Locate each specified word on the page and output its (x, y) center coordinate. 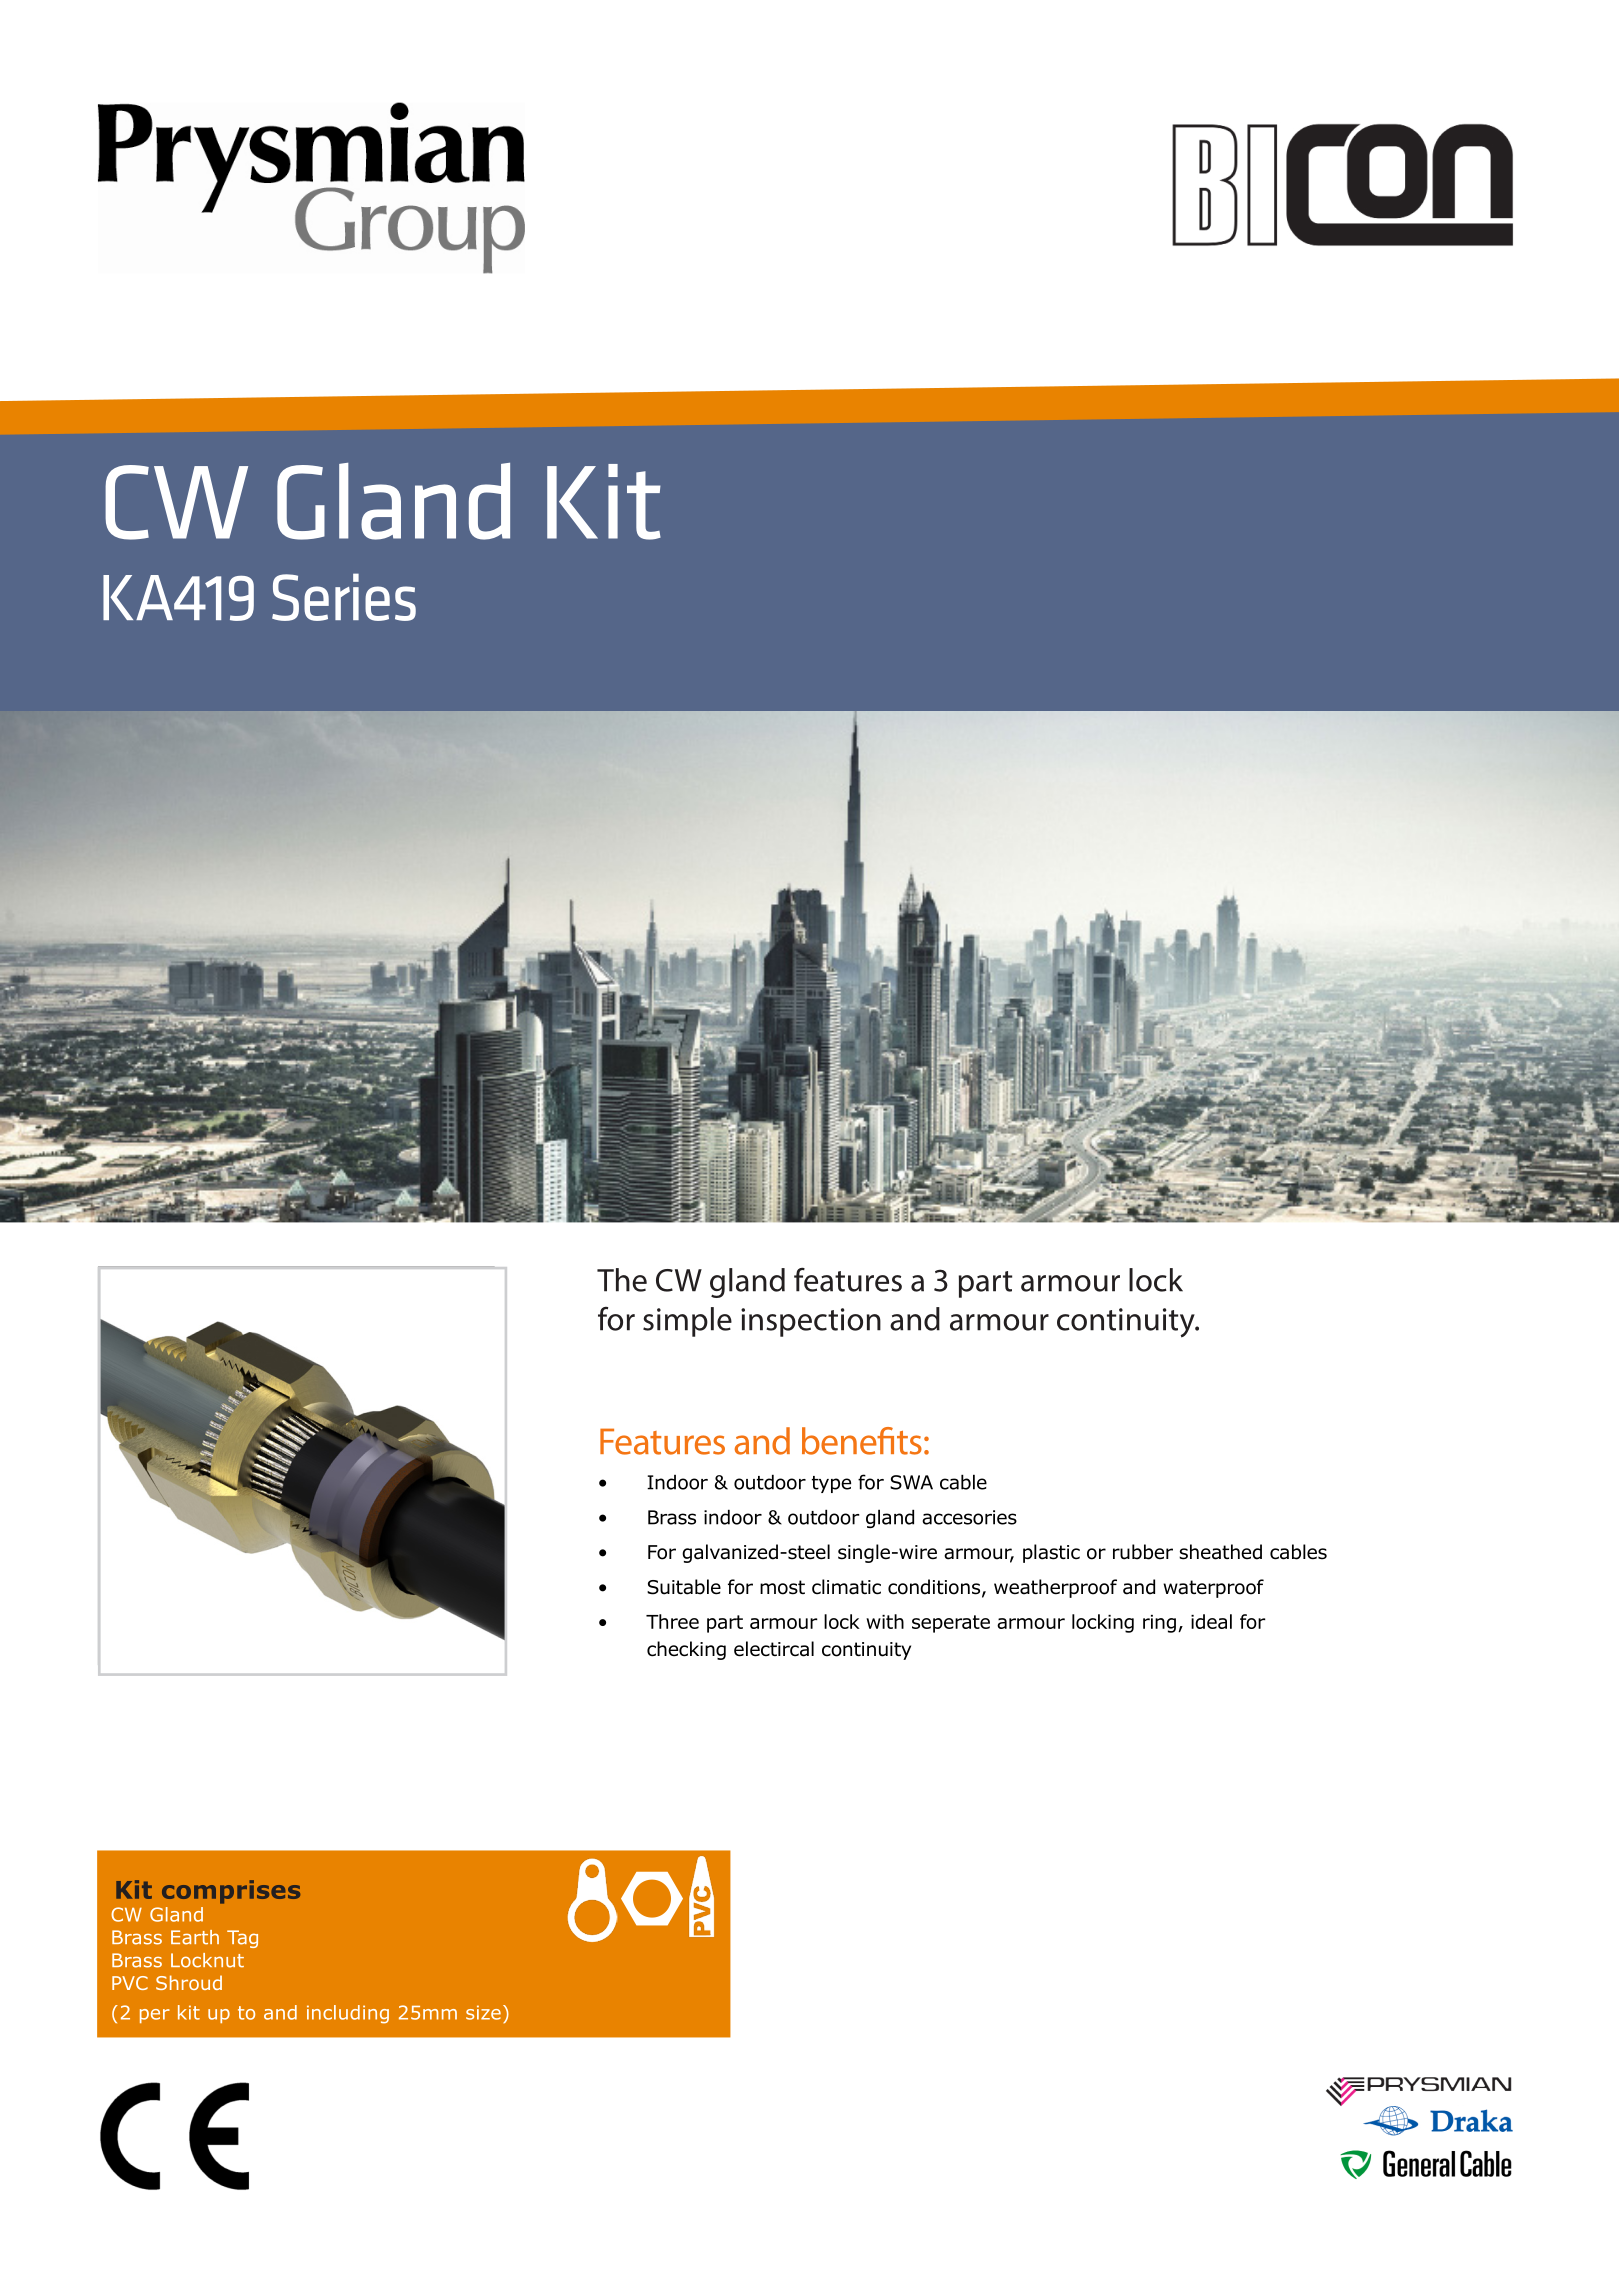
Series (344, 597)
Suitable (684, 1587)
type (831, 1484)
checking (686, 1650)
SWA (911, 1482)
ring (1159, 1624)
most (782, 1587)
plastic (1051, 1553)
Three (672, 1621)
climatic (846, 1587)
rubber (1143, 1552)
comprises (231, 1892)
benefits (862, 1441)
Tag (242, 1939)
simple (687, 1322)
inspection (811, 1322)
